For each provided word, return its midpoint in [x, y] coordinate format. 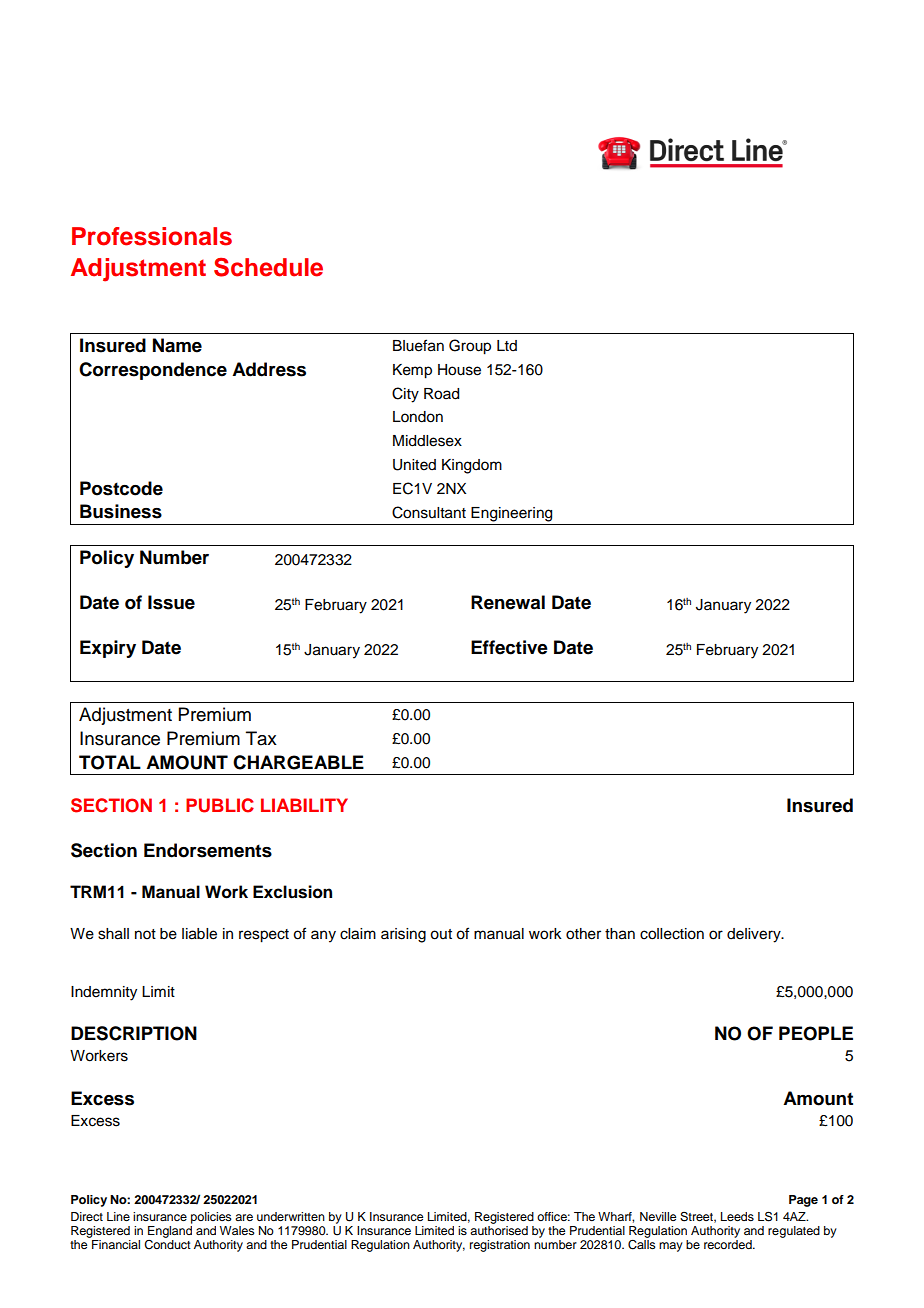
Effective [509, 647]
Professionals [152, 236]
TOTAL [110, 762]
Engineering [511, 514]
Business [121, 511]
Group [470, 347]
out [441, 934]
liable [199, 934]
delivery [755, 935]
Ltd [507, 345]
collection [672, 934]
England [170, 1230]
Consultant [429, 512]
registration [500, 1246]
